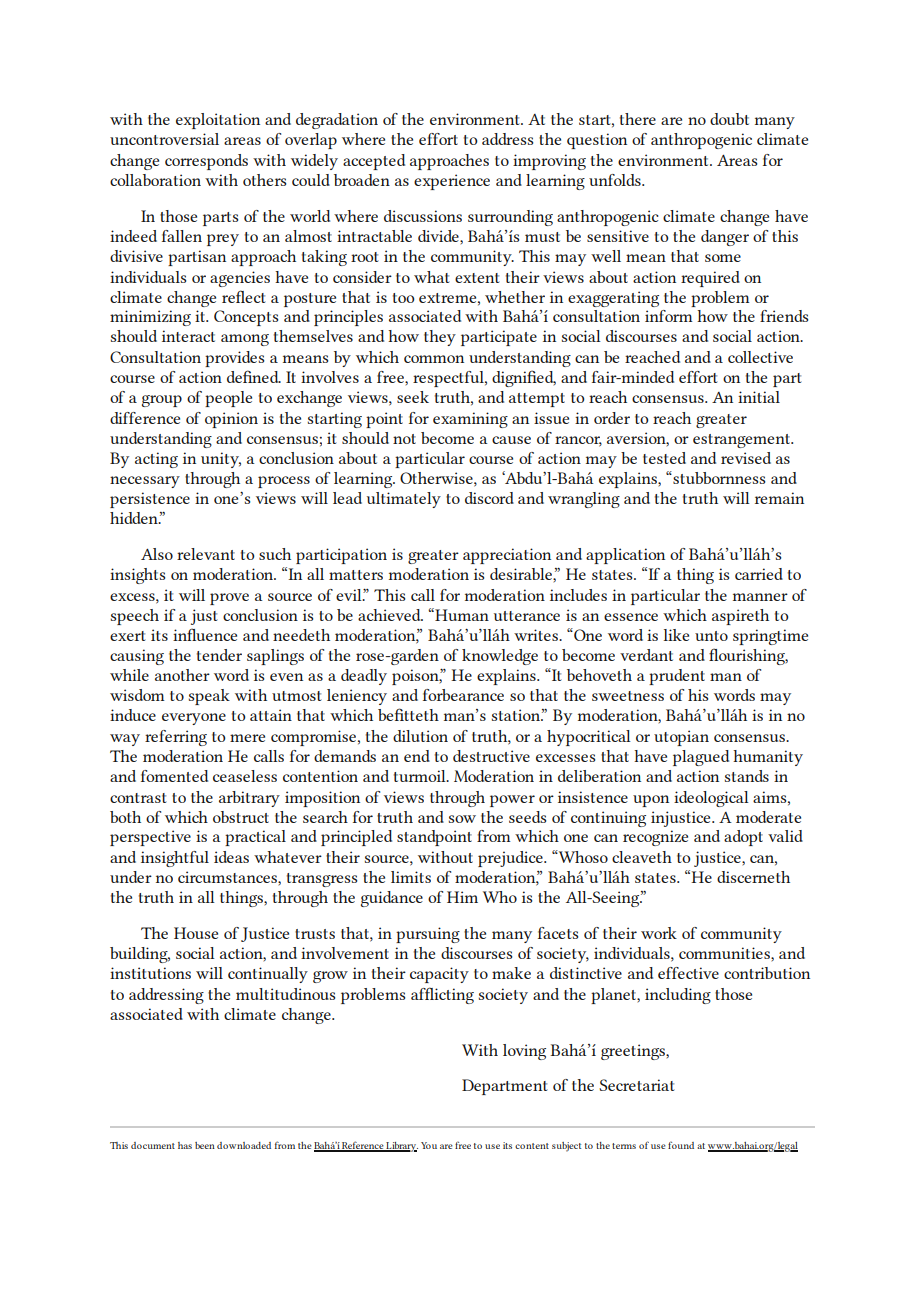 Image resolution: width=924 pixels, height=1308 pixels. What do you see at coordinates (206, 554) in the screenshot?
I see `relevant` at bounding box center [206, 554].
